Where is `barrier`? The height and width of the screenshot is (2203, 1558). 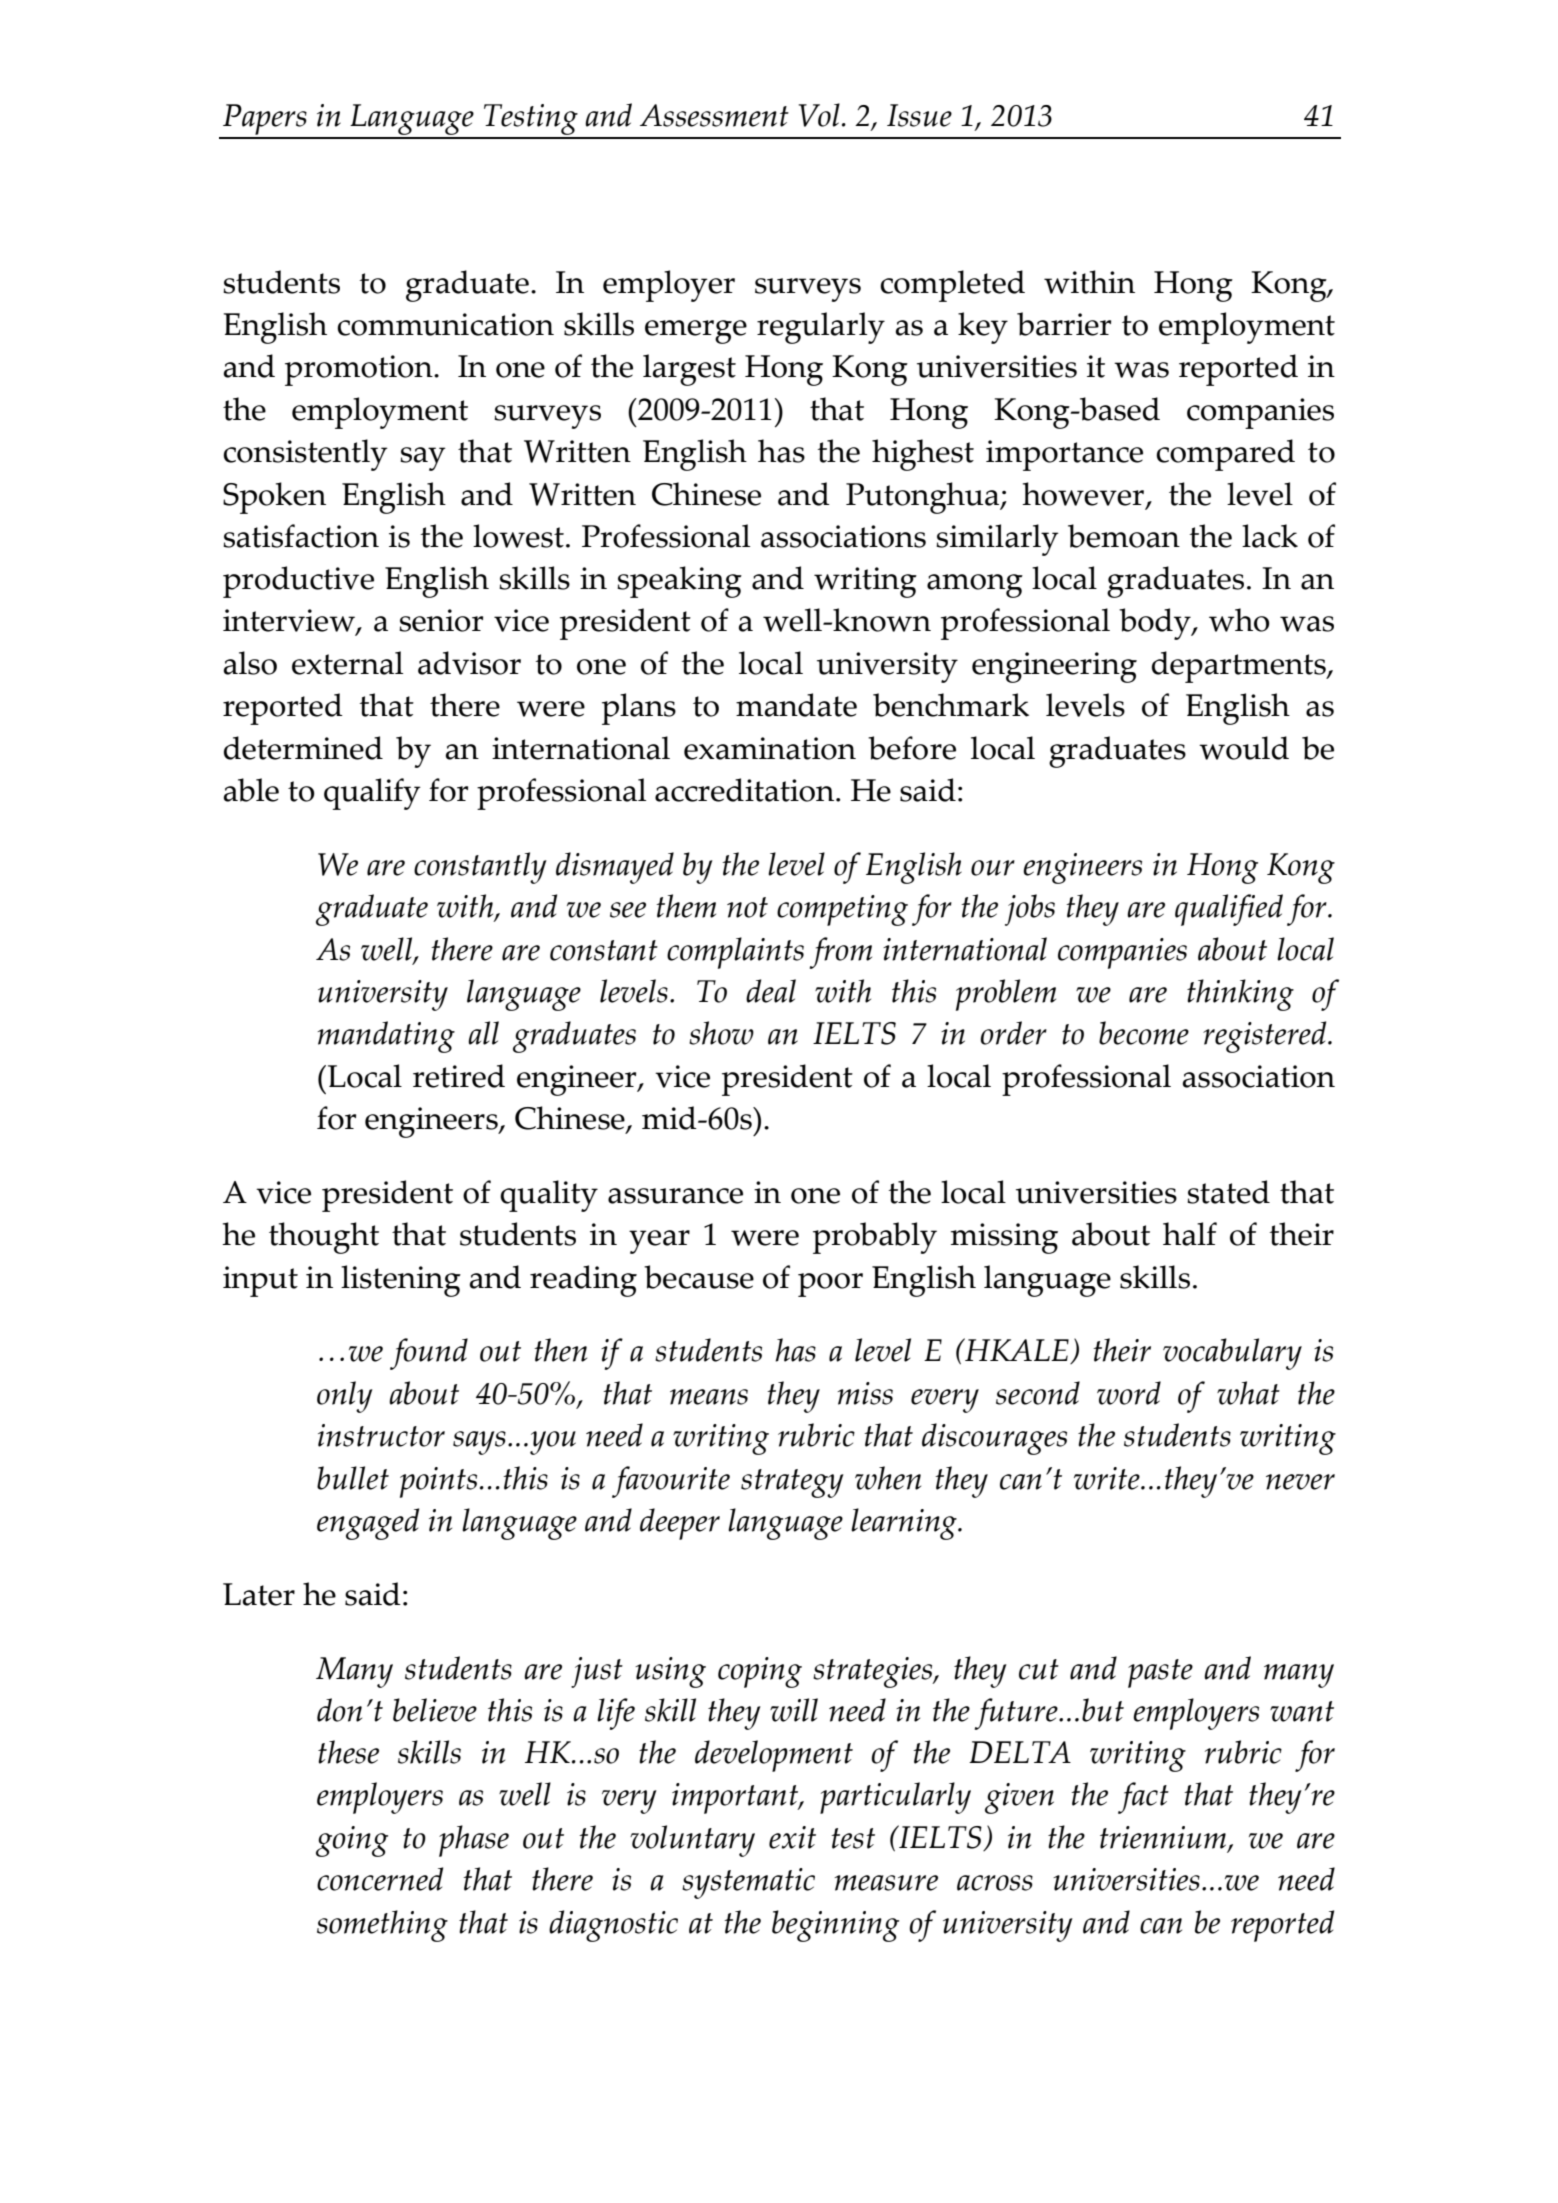 barrier is located at coordinates (1064, 324).
